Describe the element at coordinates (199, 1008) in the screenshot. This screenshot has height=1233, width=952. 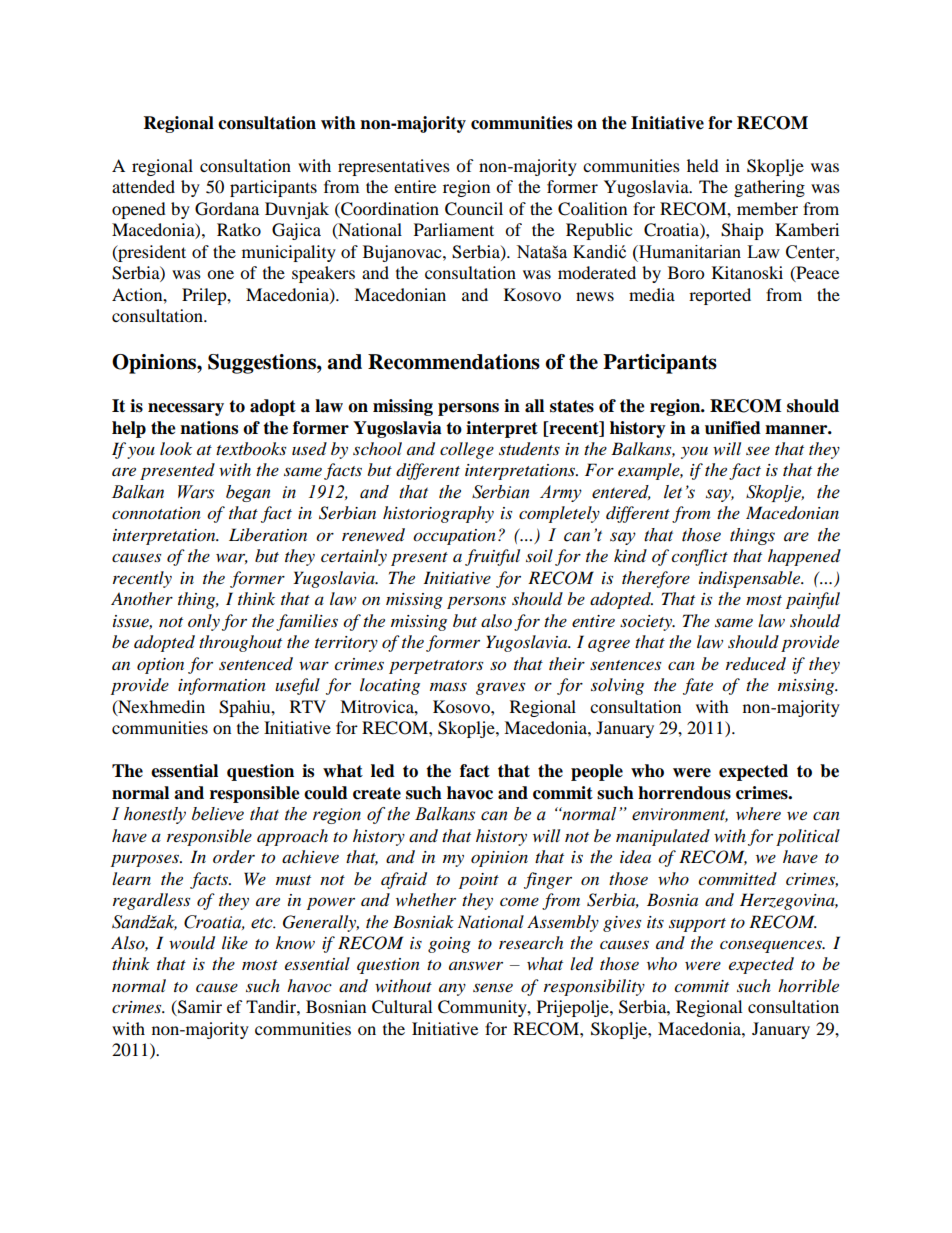
I see `Samir` at that location.
